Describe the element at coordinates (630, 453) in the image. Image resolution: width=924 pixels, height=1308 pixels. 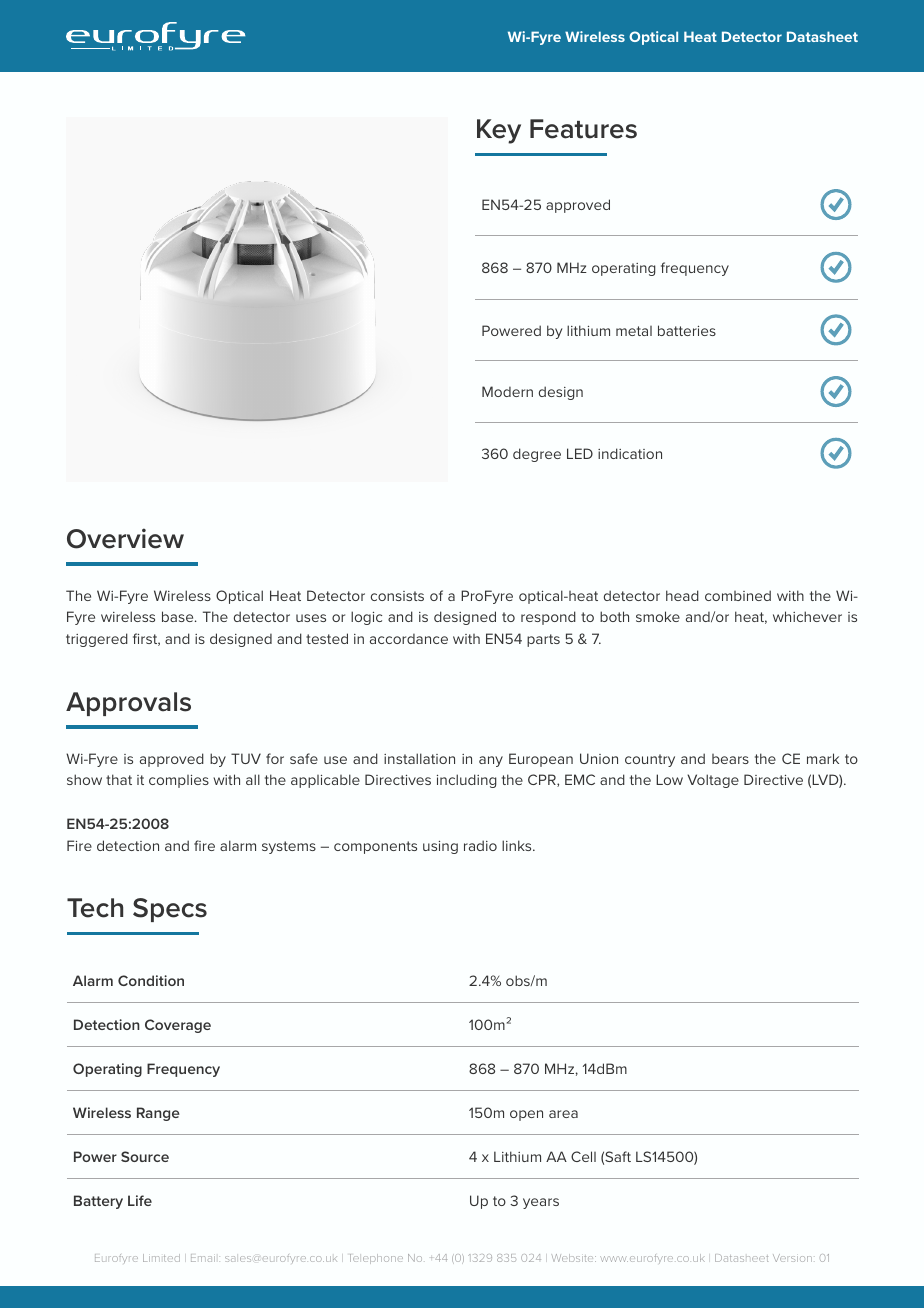
I see `indication` at that location.
